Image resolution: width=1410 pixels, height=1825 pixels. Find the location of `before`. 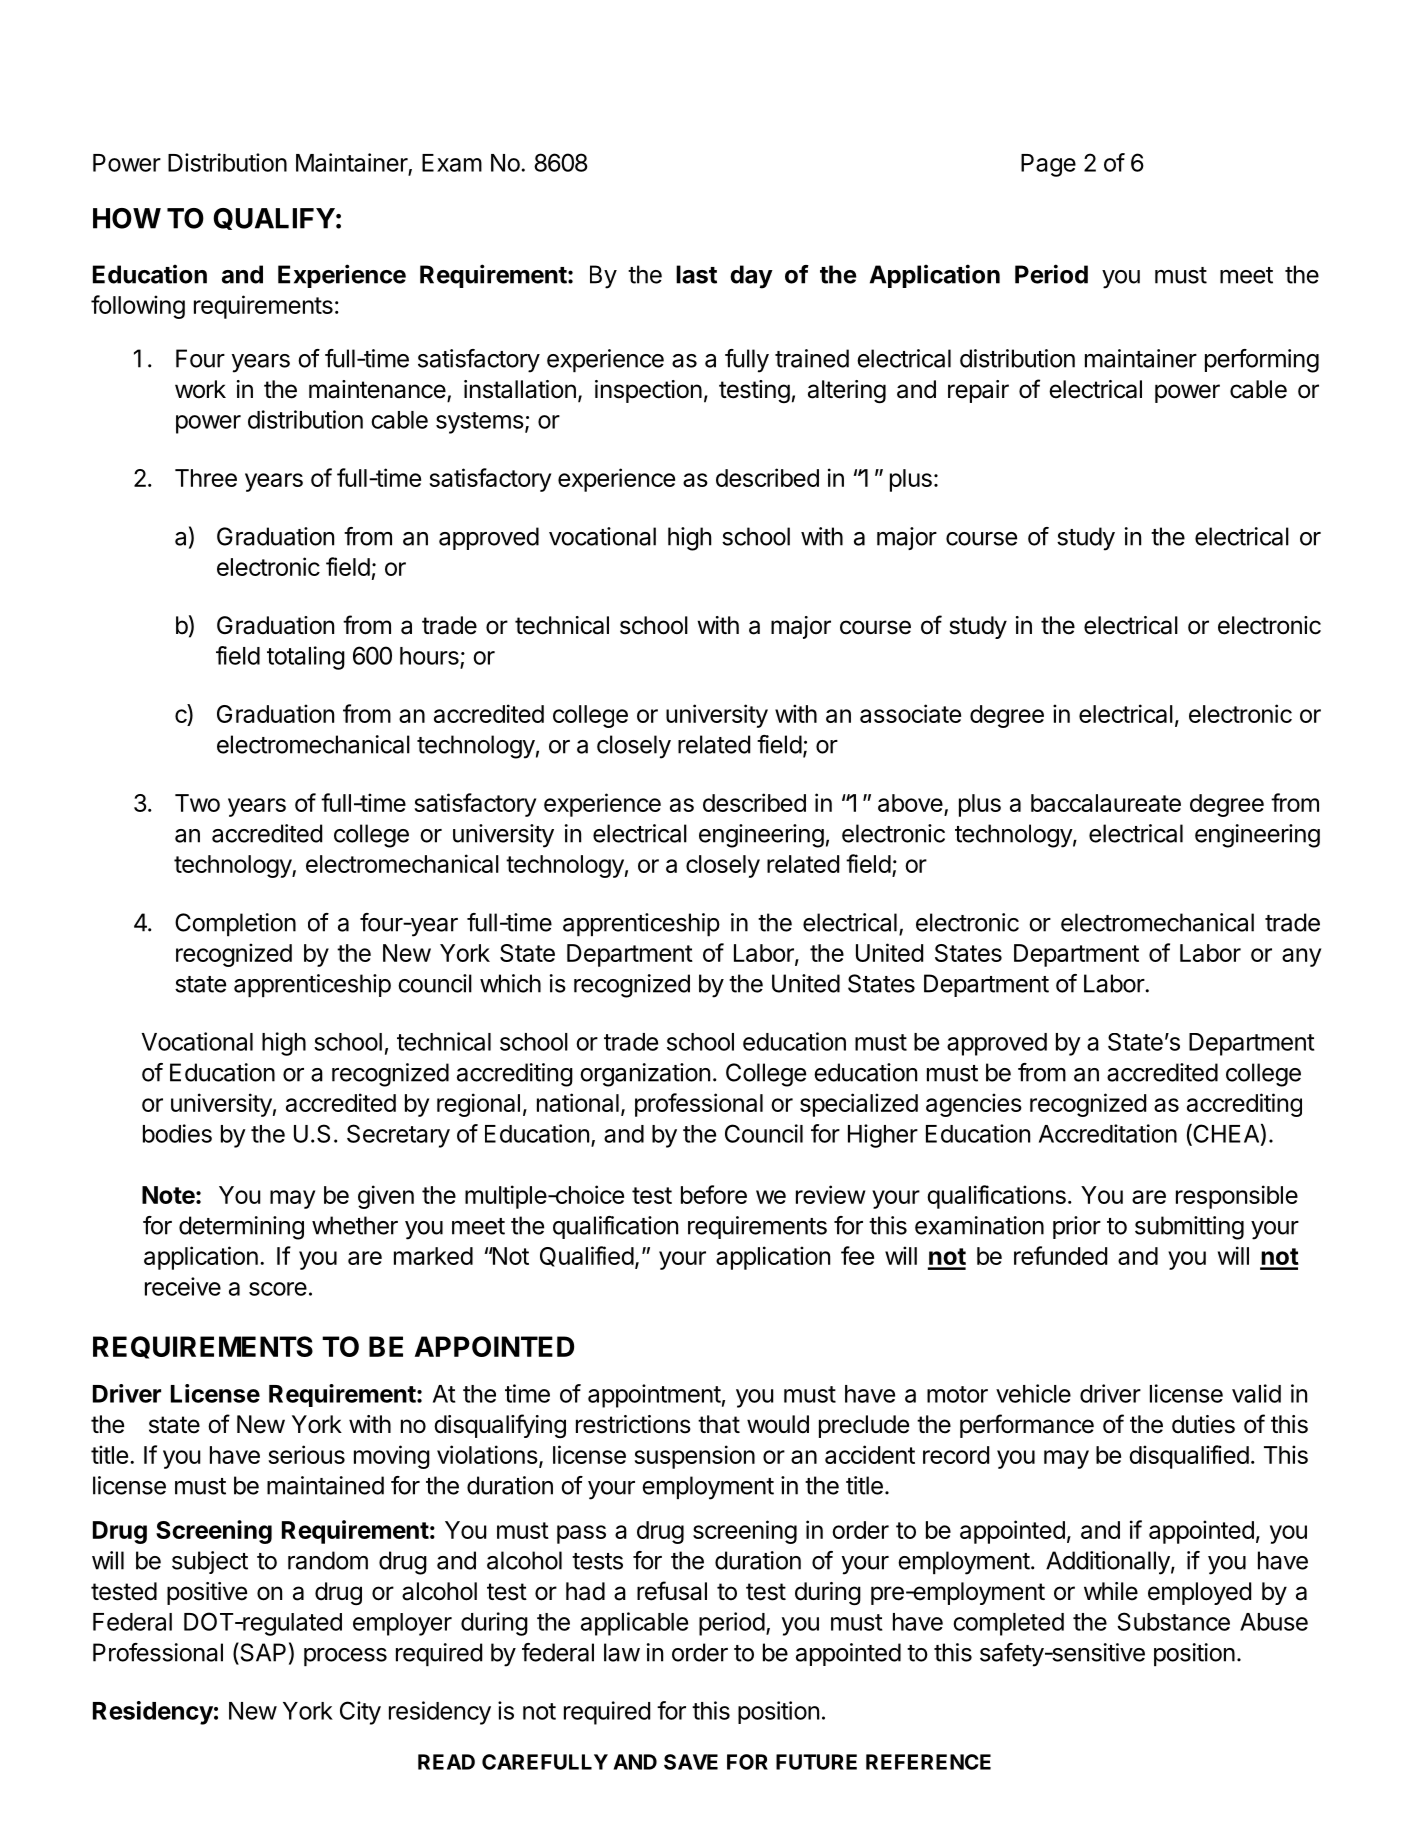

before is located at coordinates (714, 1194).
